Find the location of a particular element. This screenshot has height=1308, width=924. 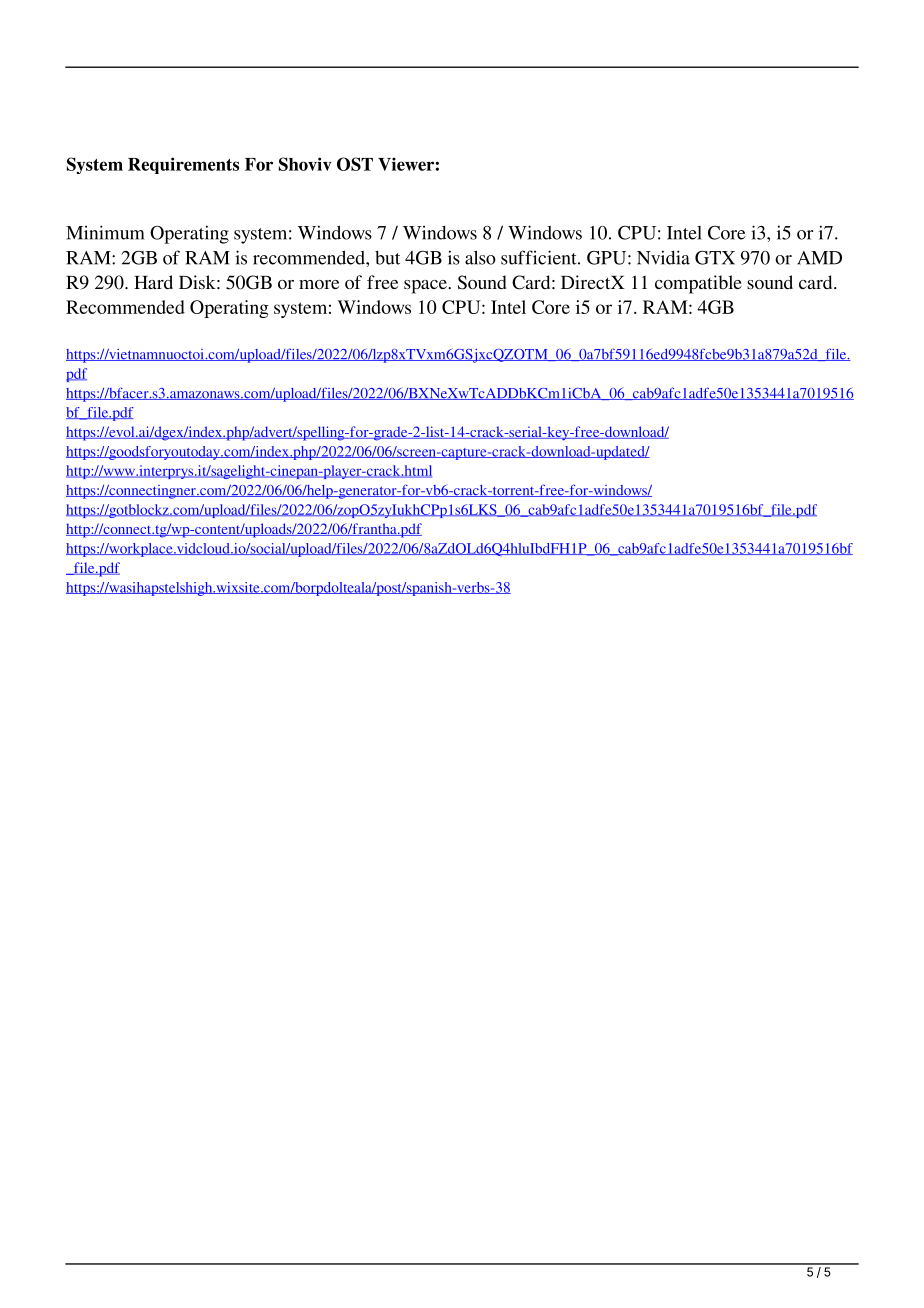

compatible is located at coordinates (698, 284).
